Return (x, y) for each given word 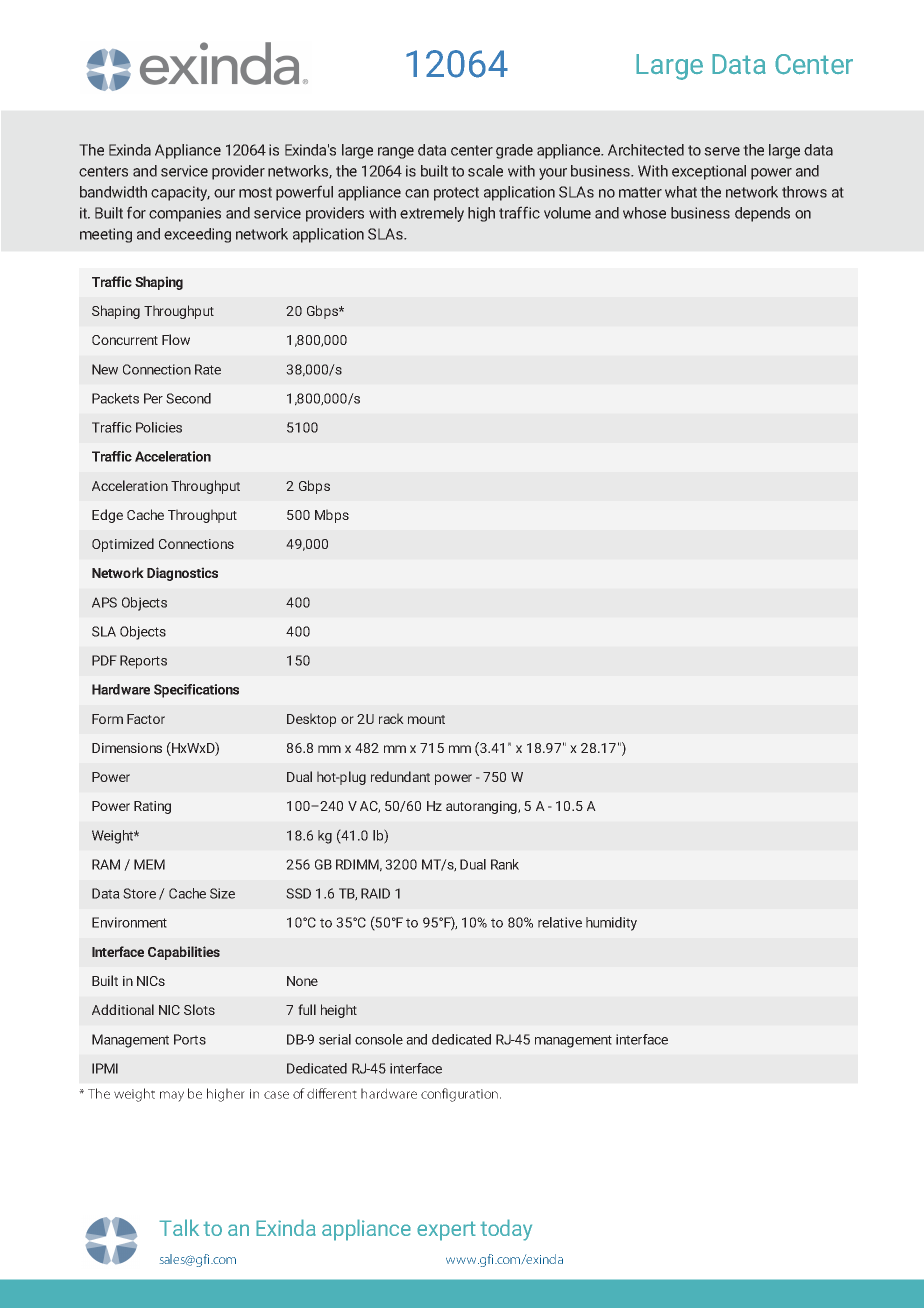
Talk (179, 1227)
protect (456, 194)
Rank (505, 864)
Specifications (196, 691)
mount (426, 719)
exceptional (709, 172)
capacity (180, 193)
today (506, 1230)
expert (446, 1231)
